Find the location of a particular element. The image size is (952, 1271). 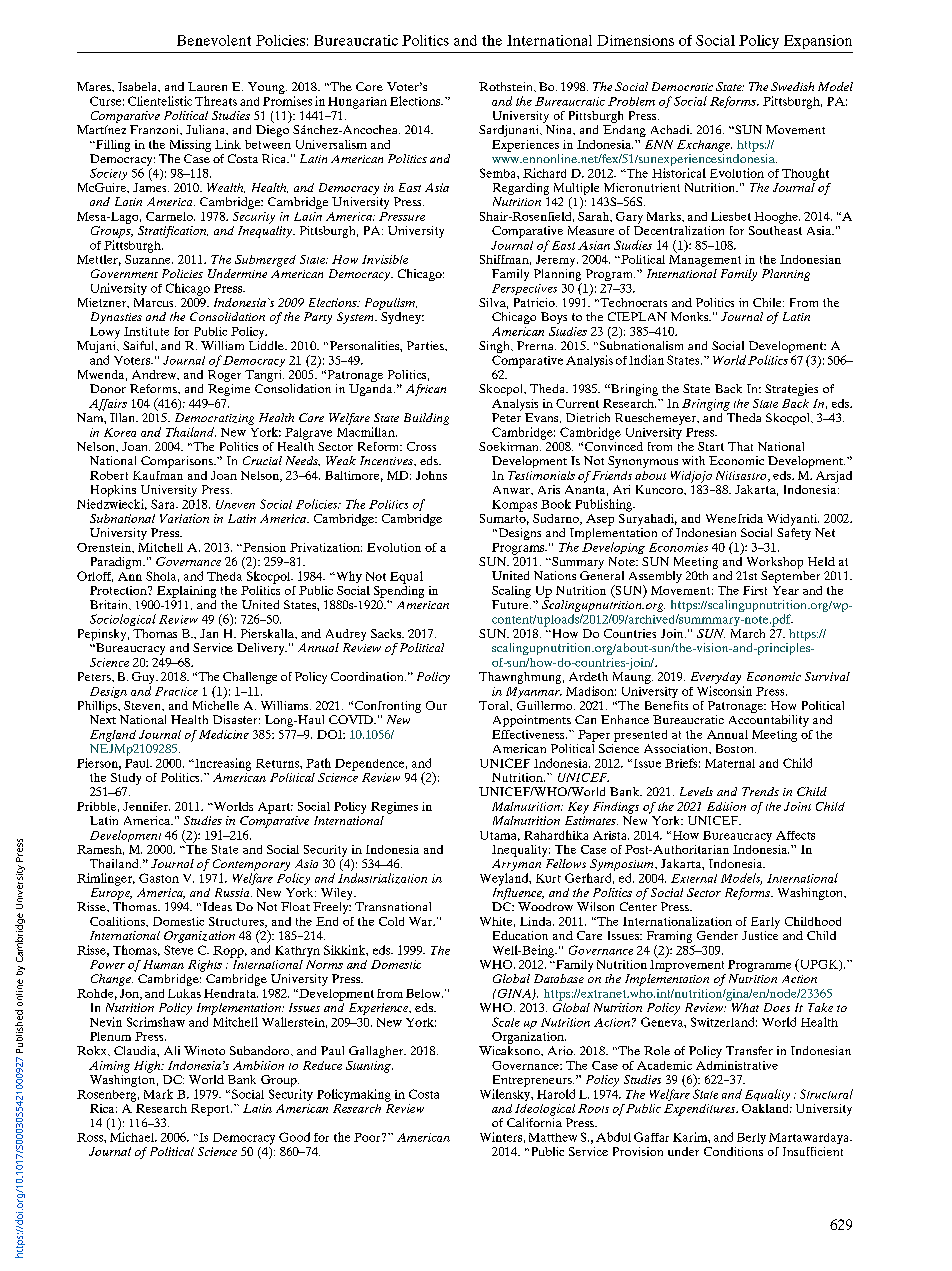

Lauren is located at coordinates (207, 86).
